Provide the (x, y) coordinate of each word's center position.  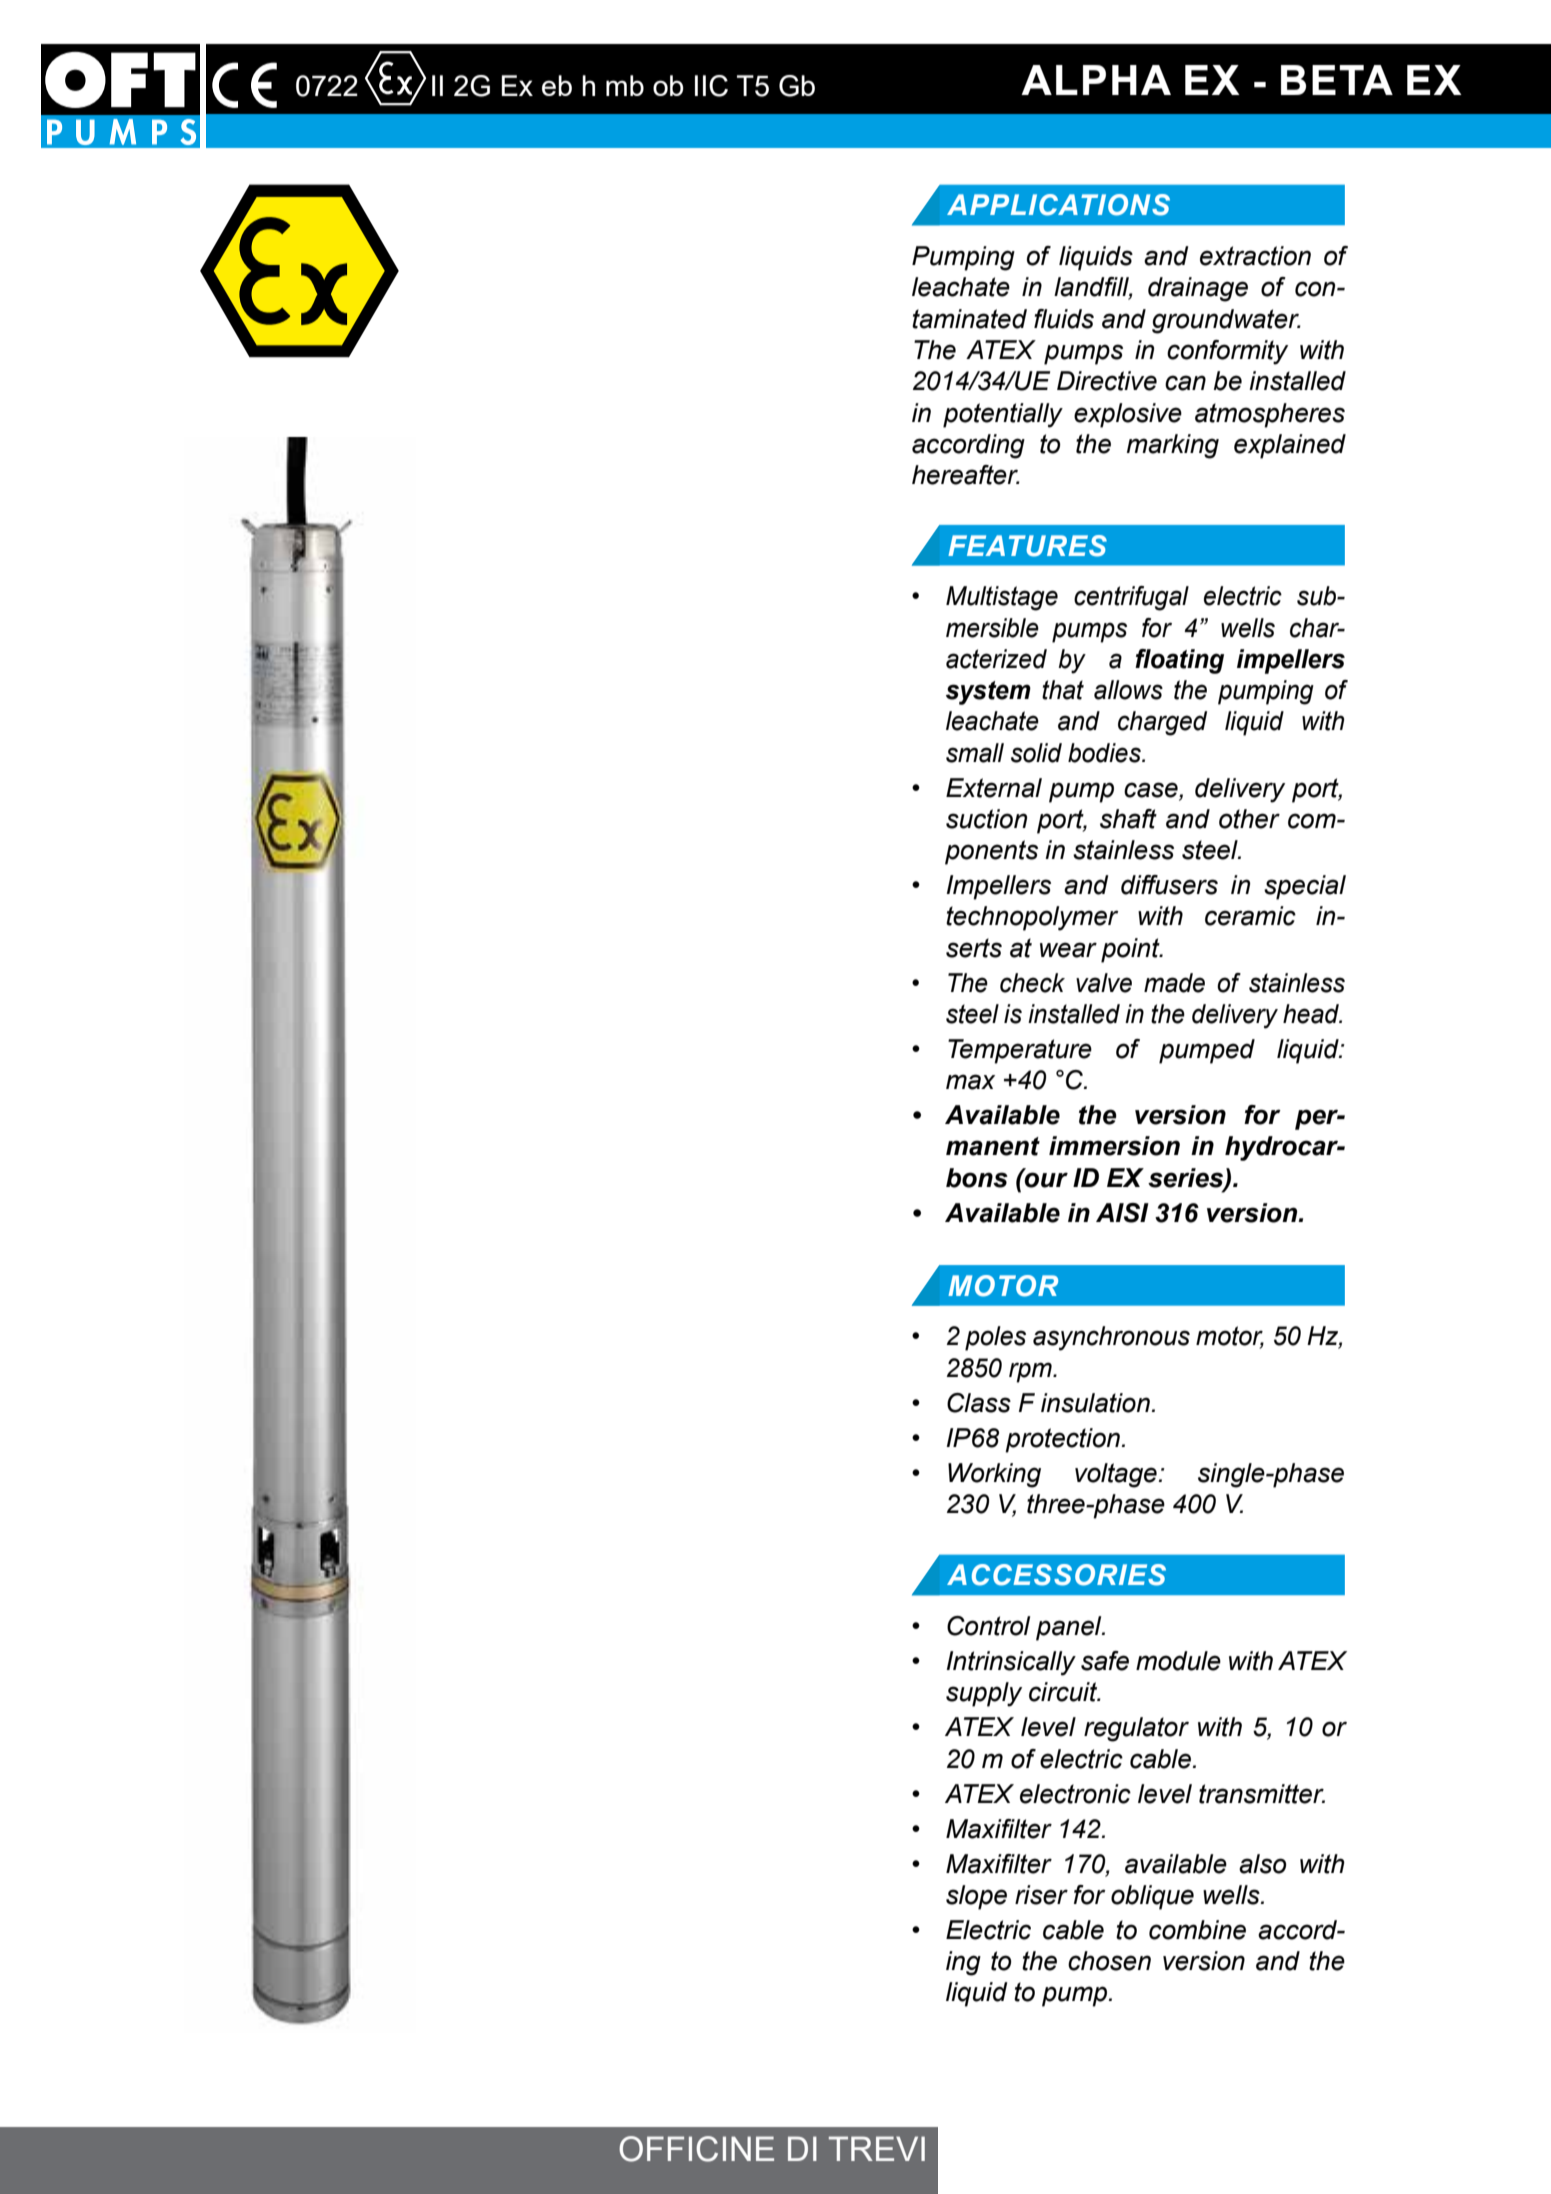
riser (1041, 1895)
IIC (711, 86)
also (1262, 1864)
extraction (1255, 256)
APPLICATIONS (1058, 205)
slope (976, 1897)
